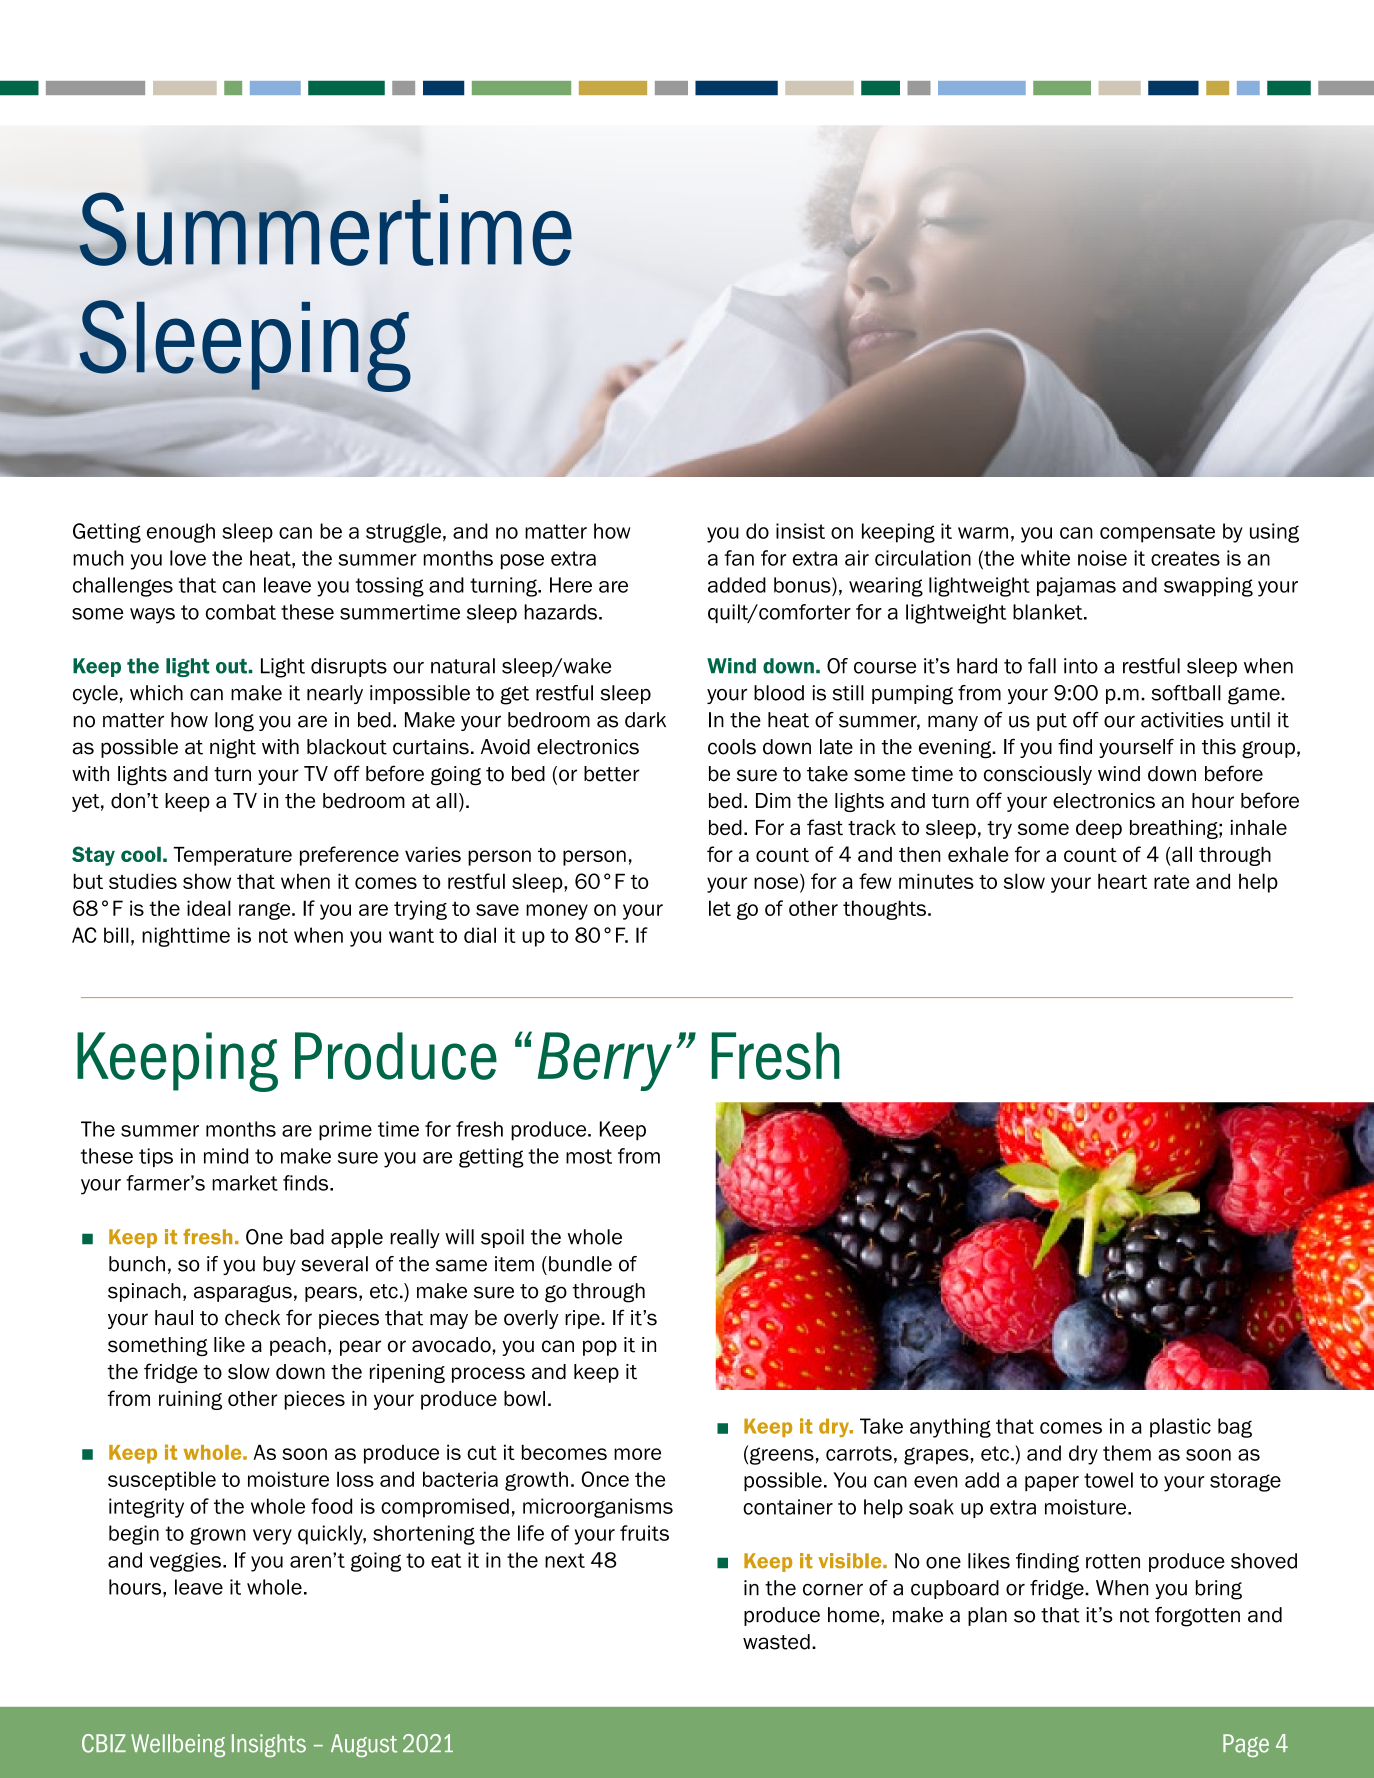 Image resolution: width=1374 pixels, height=1778 pixels. Describe the element at coordinates (589, 1156) in the screenshot. I see `most` at that location.
